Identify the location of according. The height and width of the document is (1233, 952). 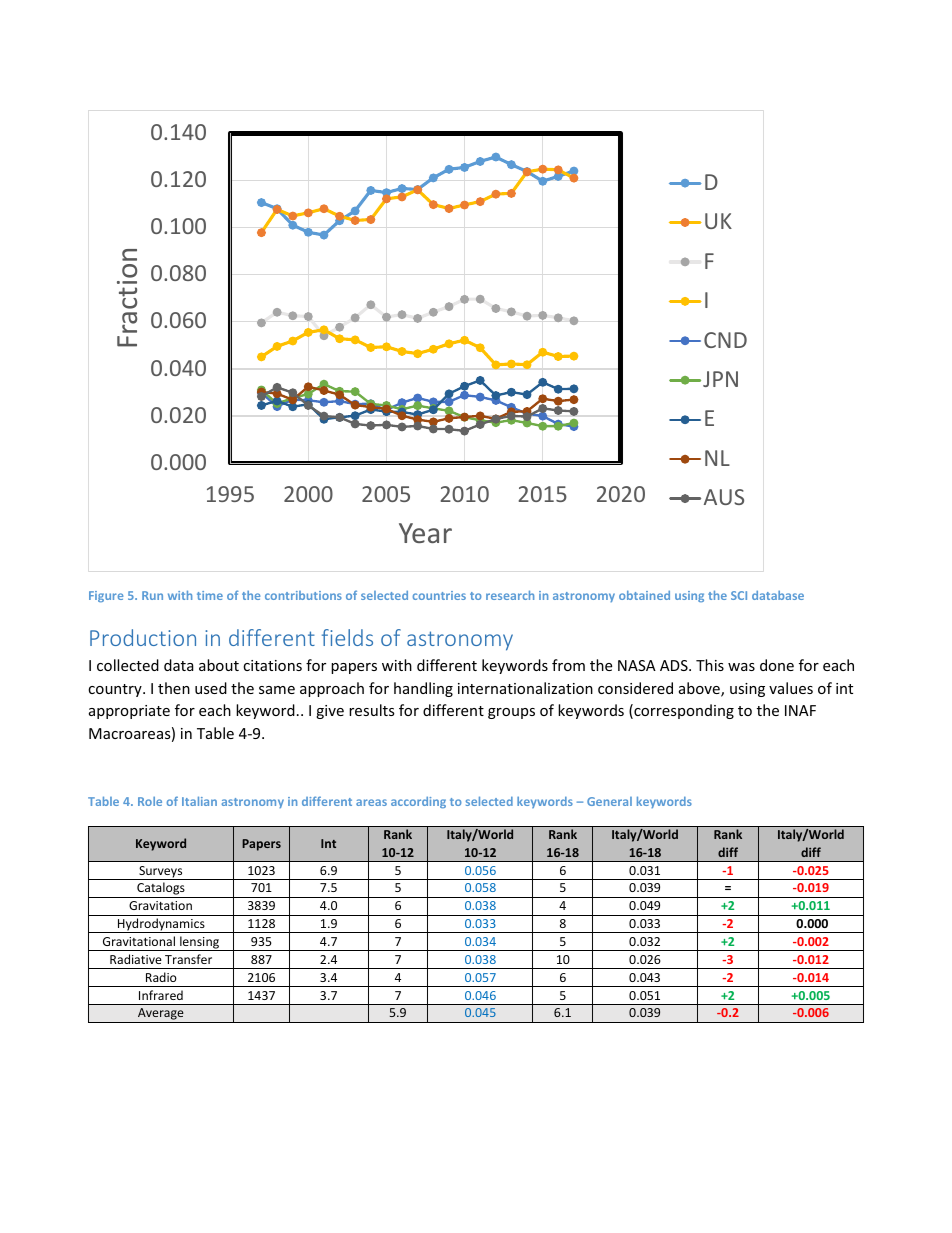
(418, 802).
